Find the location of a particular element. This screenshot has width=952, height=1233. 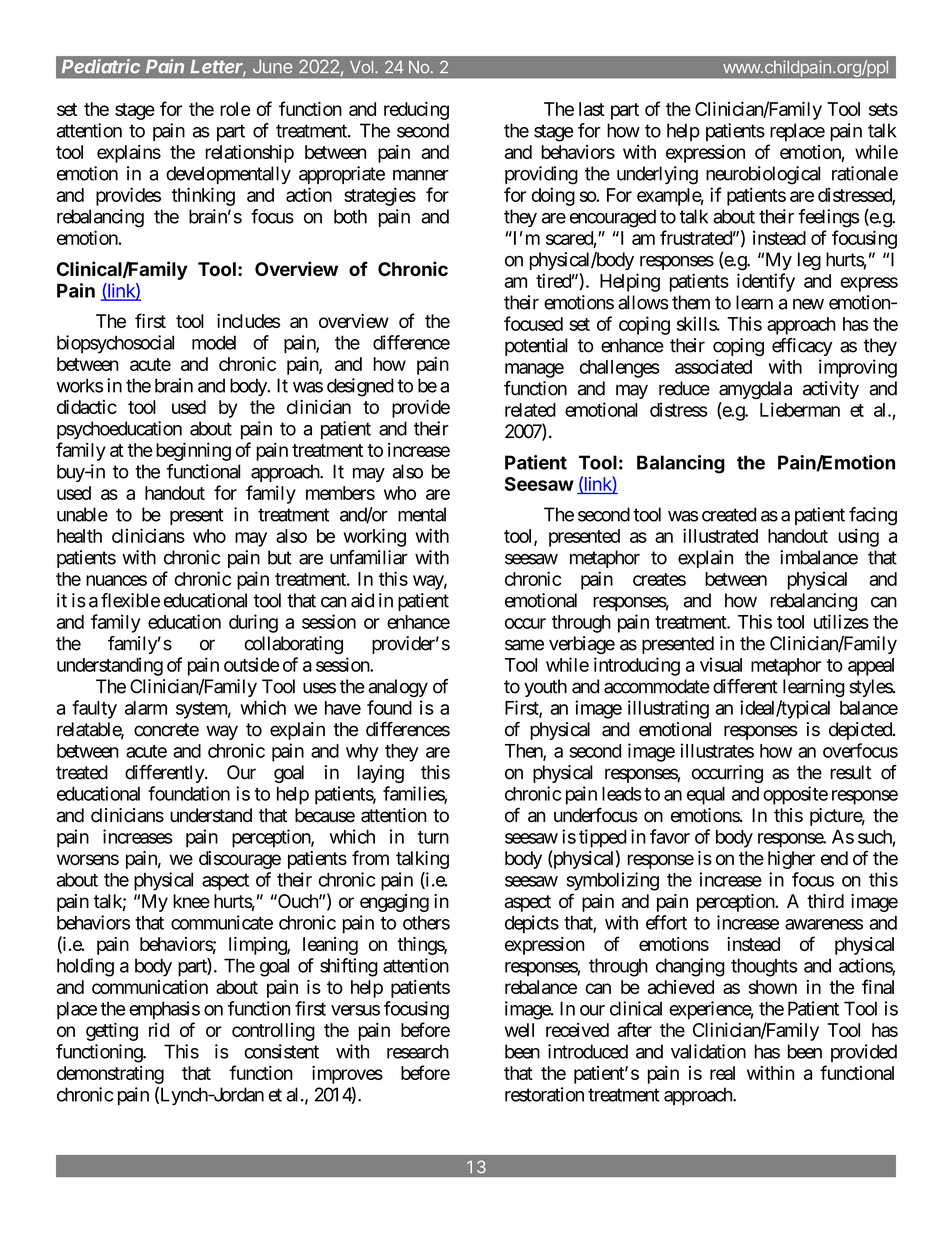

related is located at coordinates (530, 410).
